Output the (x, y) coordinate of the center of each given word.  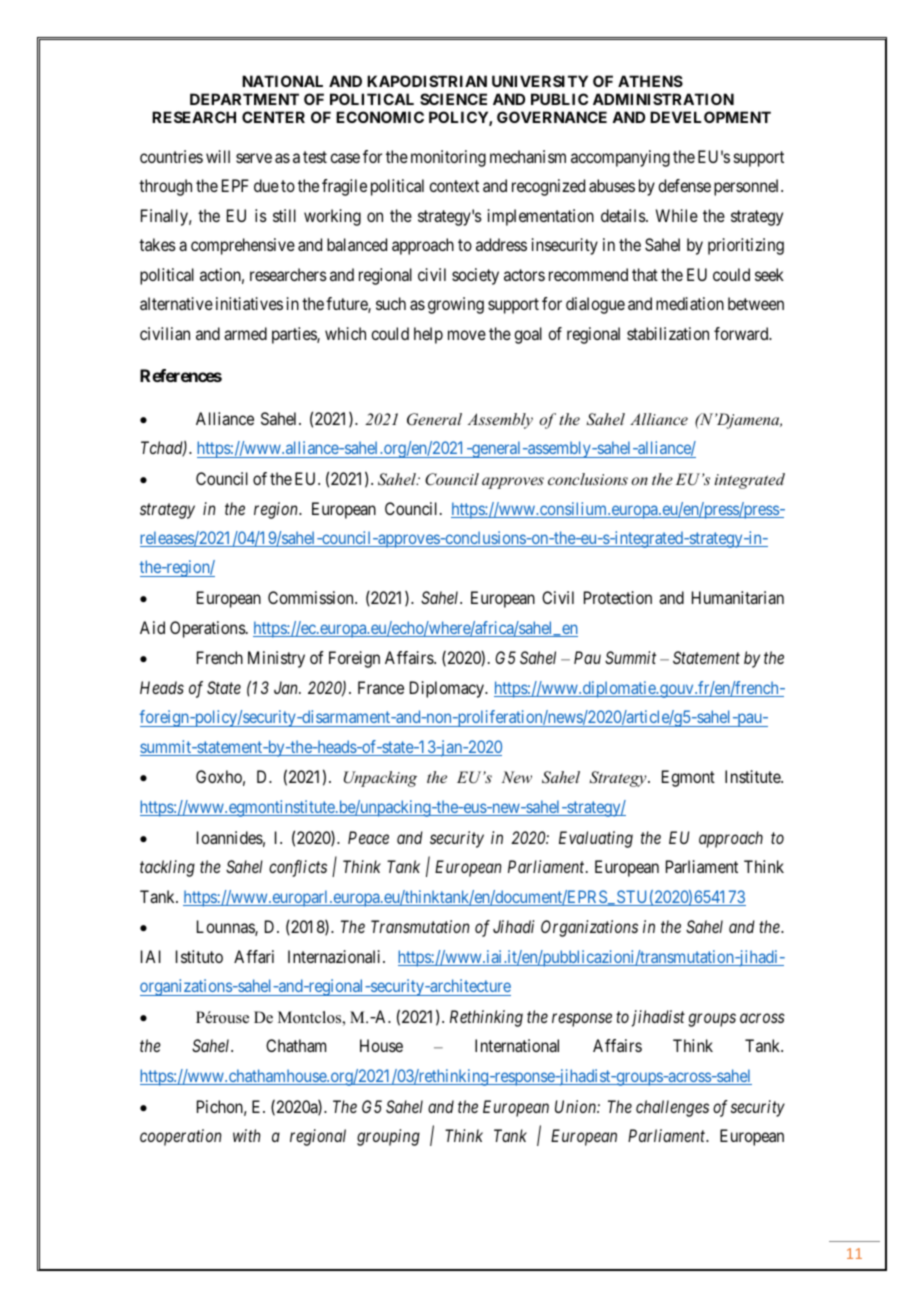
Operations (208, 629)
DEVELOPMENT (710, 117)
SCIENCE (453, 99)
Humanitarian (738, 597)
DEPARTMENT (244, 99)
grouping (388, 1137)
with (246, 1135)
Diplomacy (448, 689)
